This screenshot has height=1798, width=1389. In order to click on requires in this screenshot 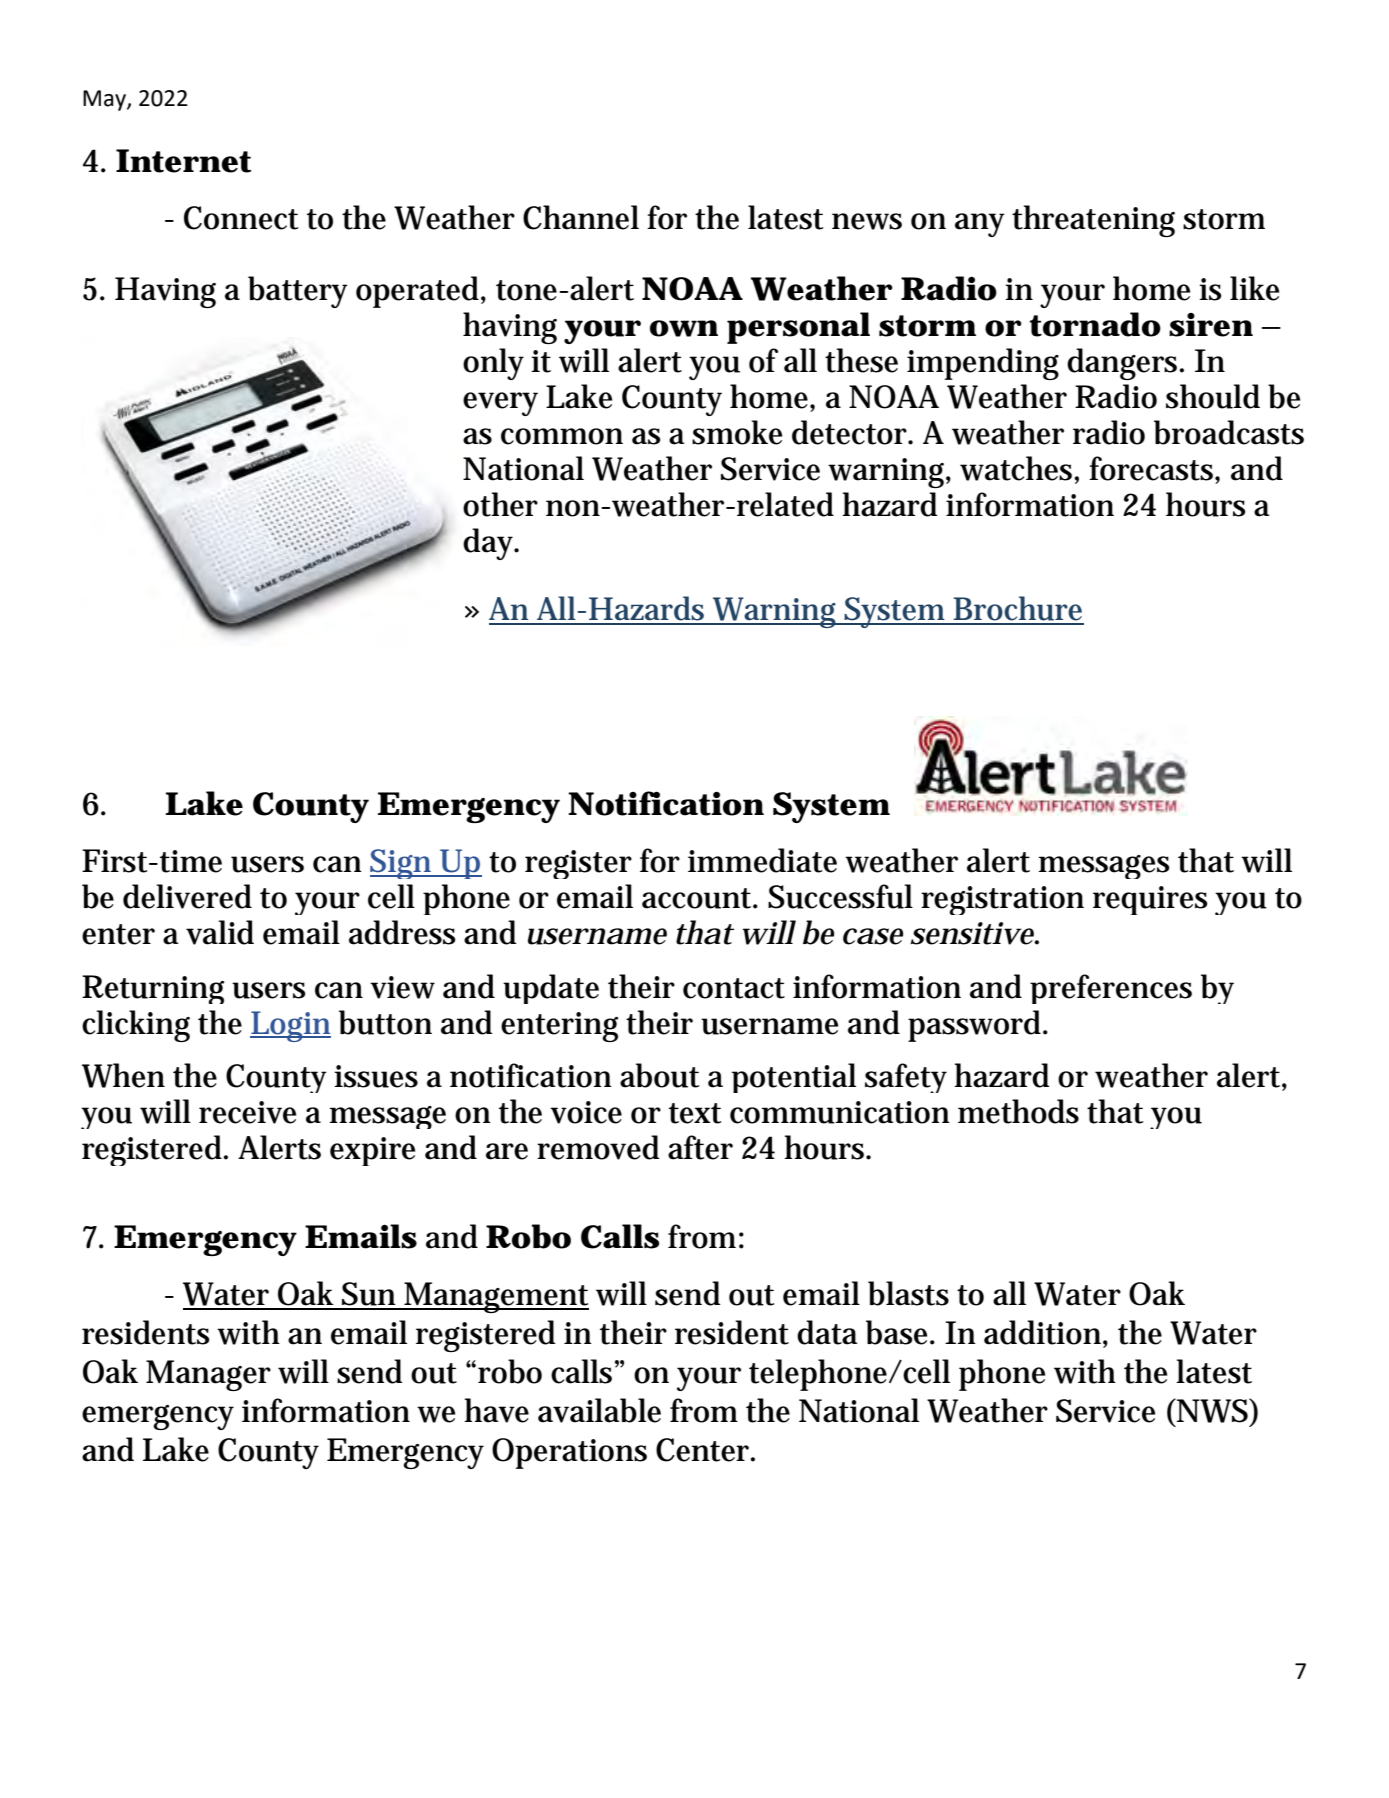, I will do `click(1150, 900)`.
